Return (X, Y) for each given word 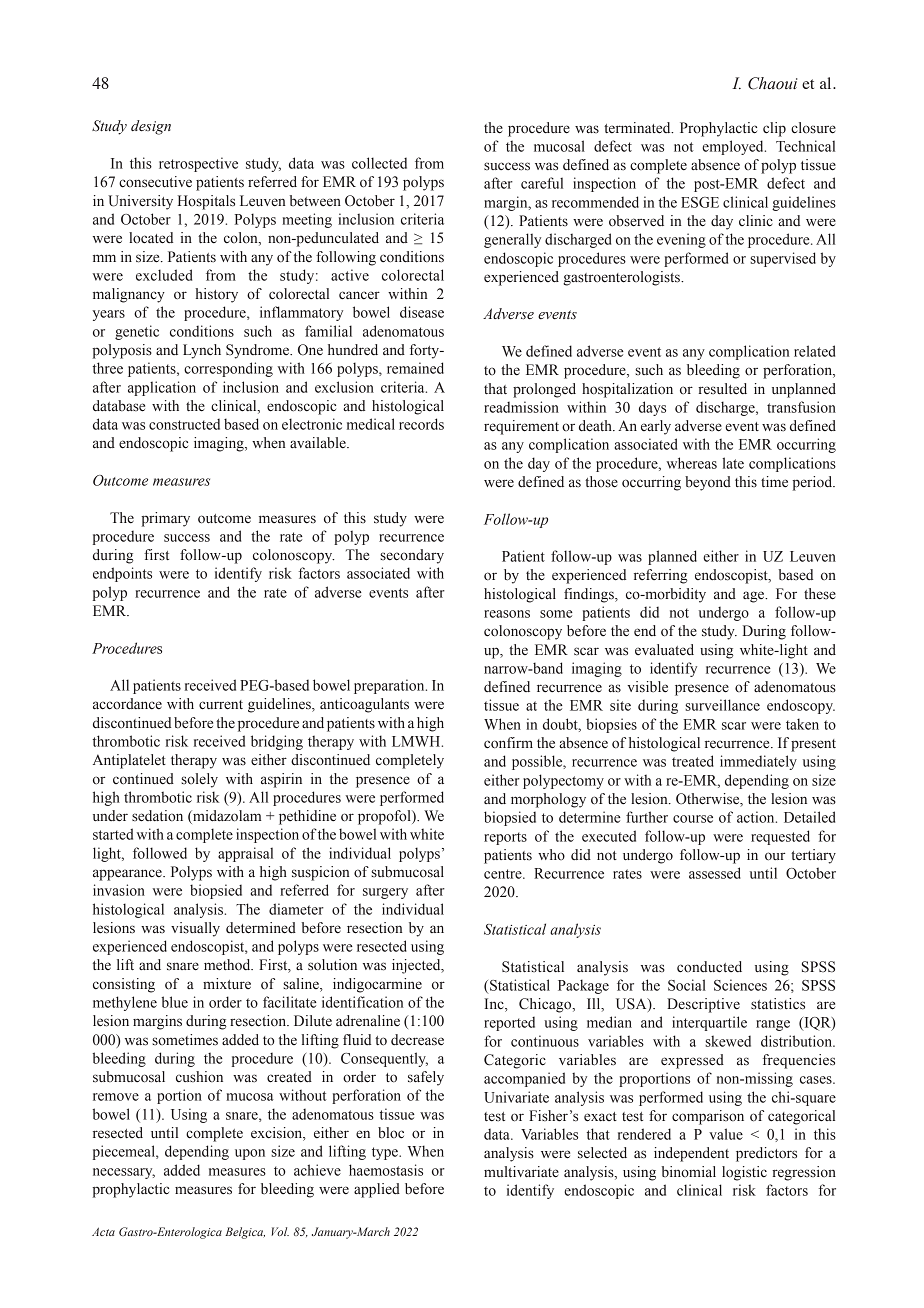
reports (505, 838)
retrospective (198, 164)
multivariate (521, 1172)
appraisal (245, 854)
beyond (708, 483)
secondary (412, 556)
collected (379, 163)
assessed (715, 873)
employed (734, 147)
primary (165, 519)
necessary (124, 1173)
